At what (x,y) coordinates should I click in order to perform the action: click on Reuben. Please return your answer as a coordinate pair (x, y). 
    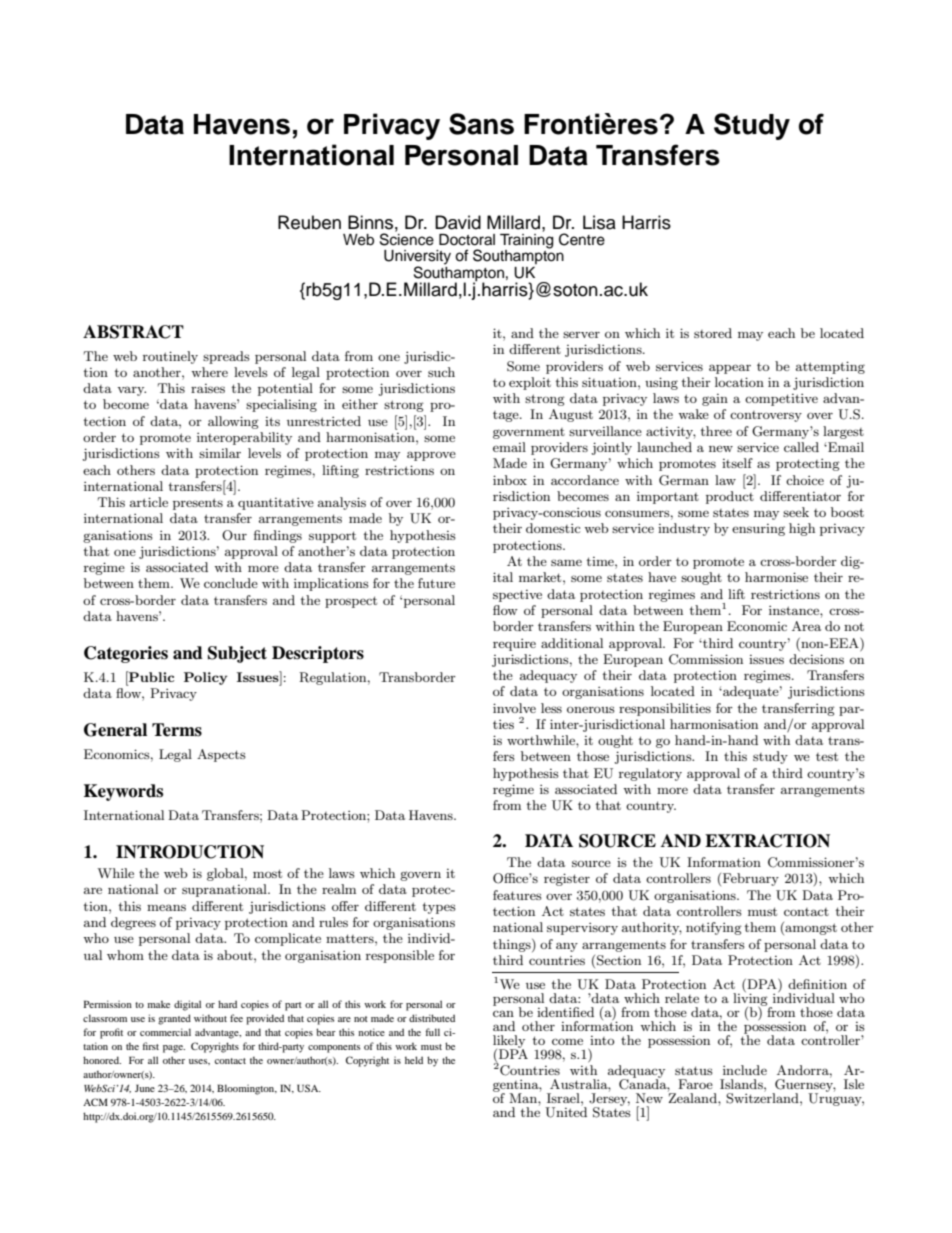
    Looking at the image, I should click on (309, 222).
